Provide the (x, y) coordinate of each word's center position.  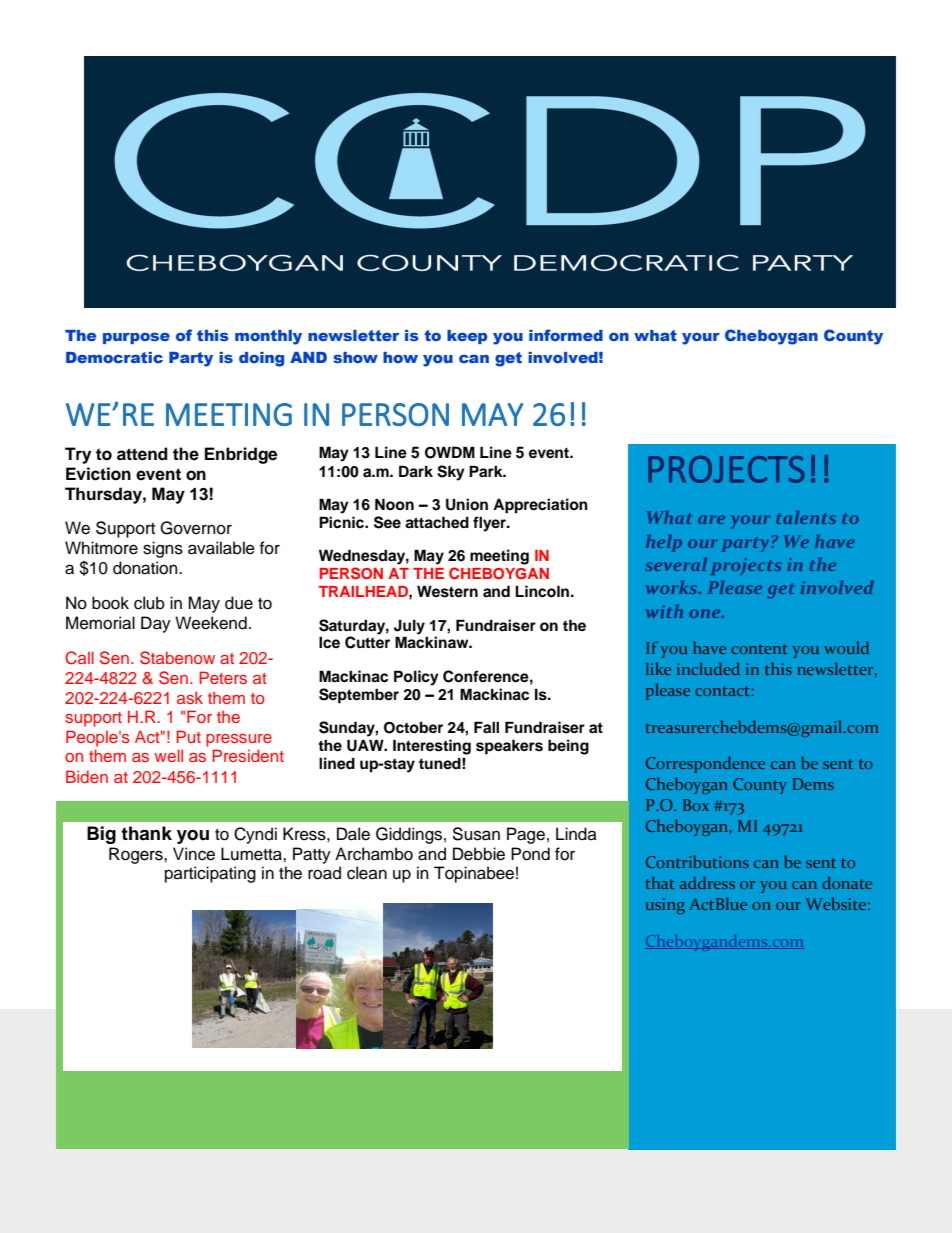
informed (566, 335)
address (707, 882)
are (711, 519)
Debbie (479, 854)
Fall (486, 727)
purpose (136, 338)
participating (210, 874)
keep (467, 337)
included (708, 668)
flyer (491, 524)
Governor (196, 528)
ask (190, 697)
